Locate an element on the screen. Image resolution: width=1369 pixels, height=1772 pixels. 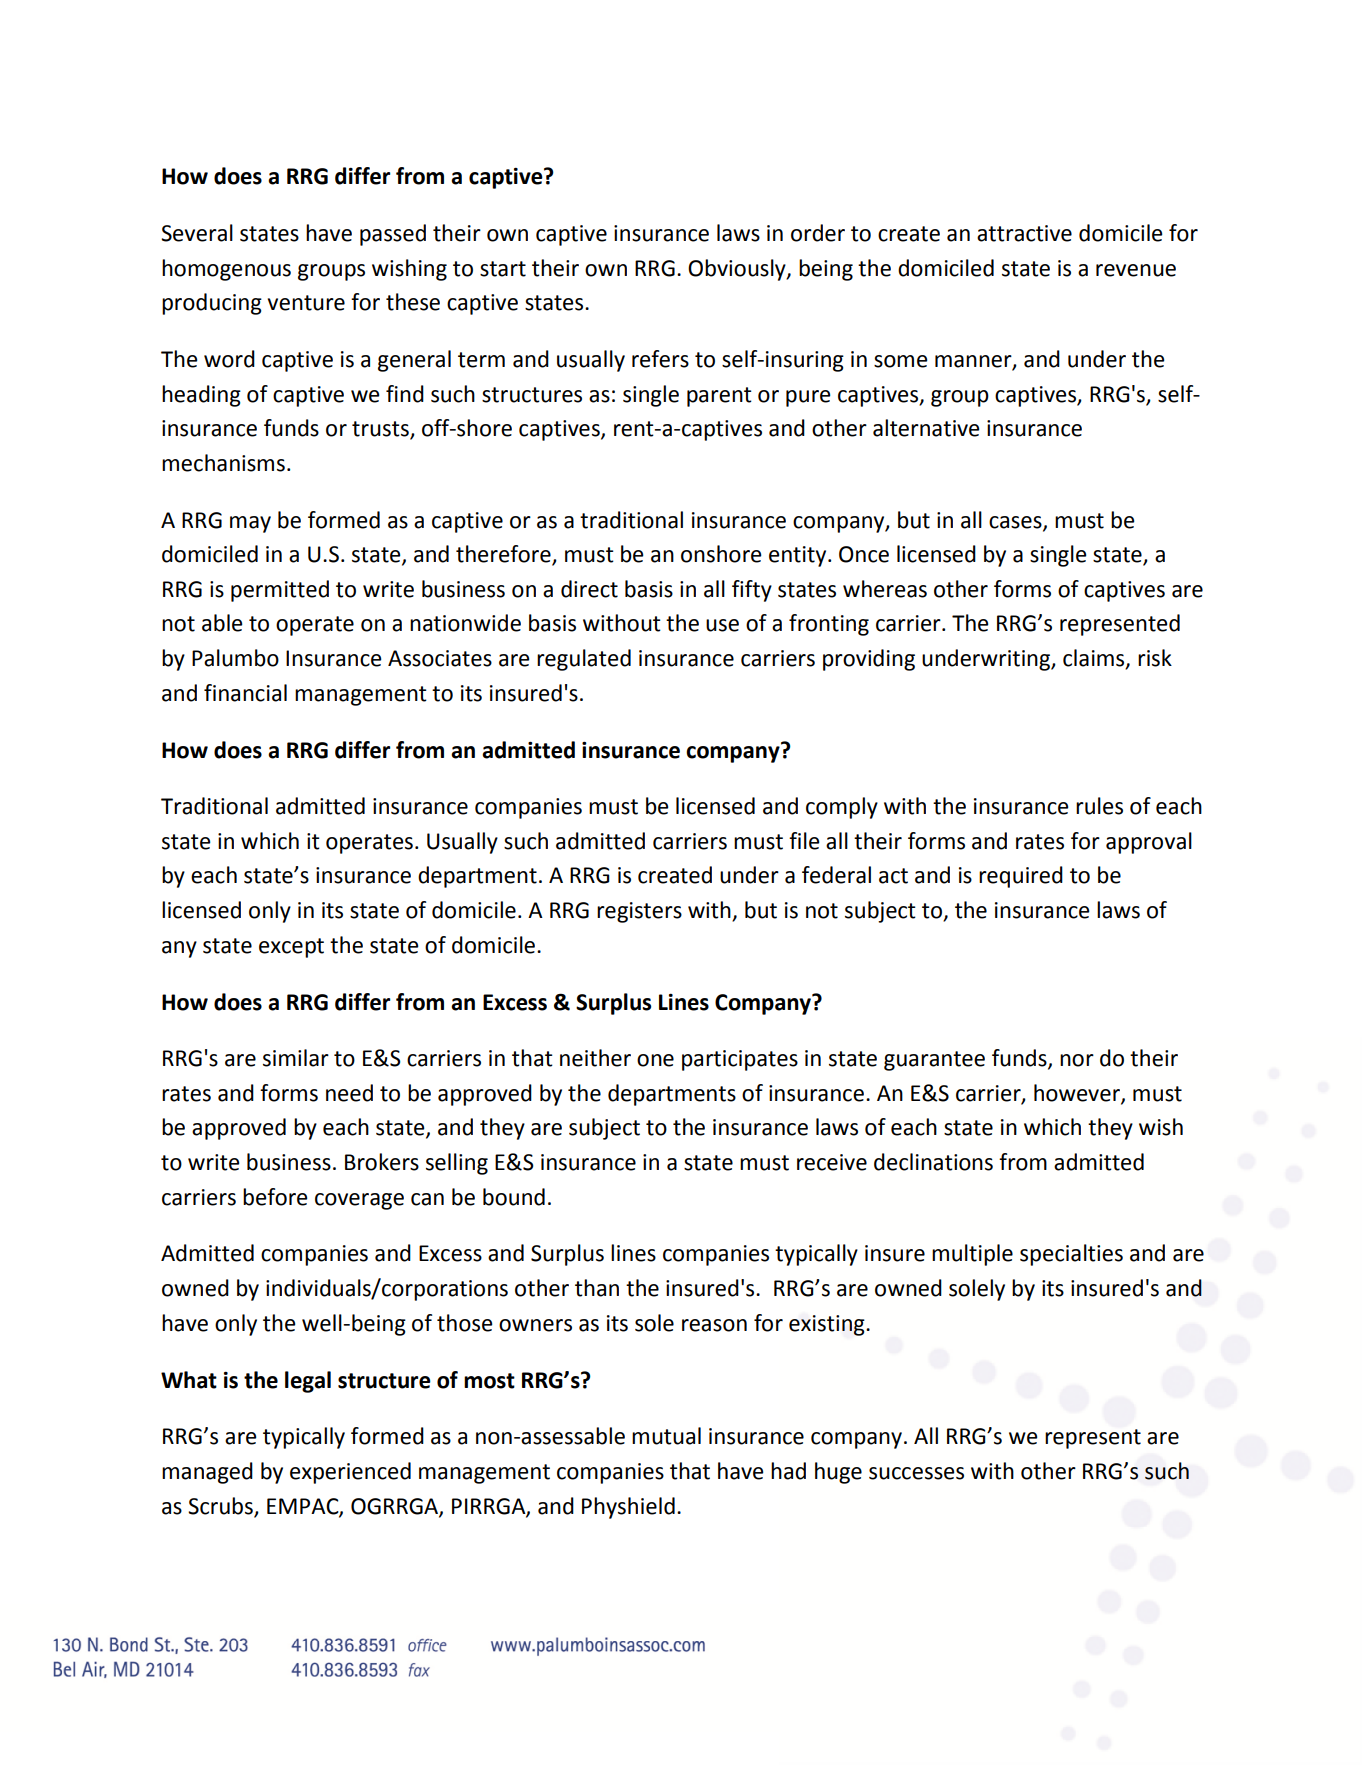
mutual is located at coordinates (666, 1436).
